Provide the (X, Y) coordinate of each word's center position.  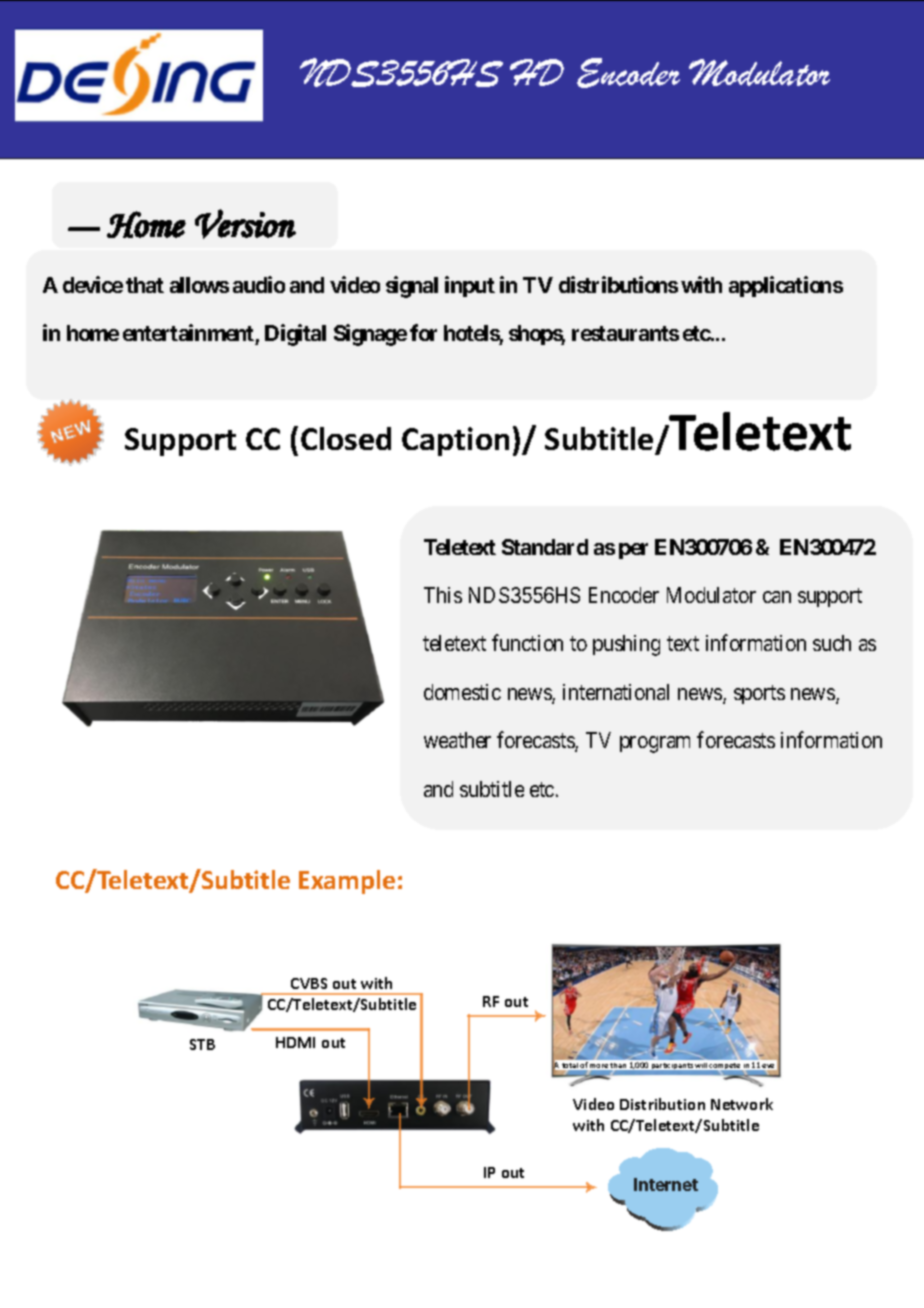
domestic (462, 692)
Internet (666, 1184)
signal (412, 287)
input (470, 286)
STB (202, 1044)
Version (245, 224)
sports (759, 694)
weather (457, 740)
